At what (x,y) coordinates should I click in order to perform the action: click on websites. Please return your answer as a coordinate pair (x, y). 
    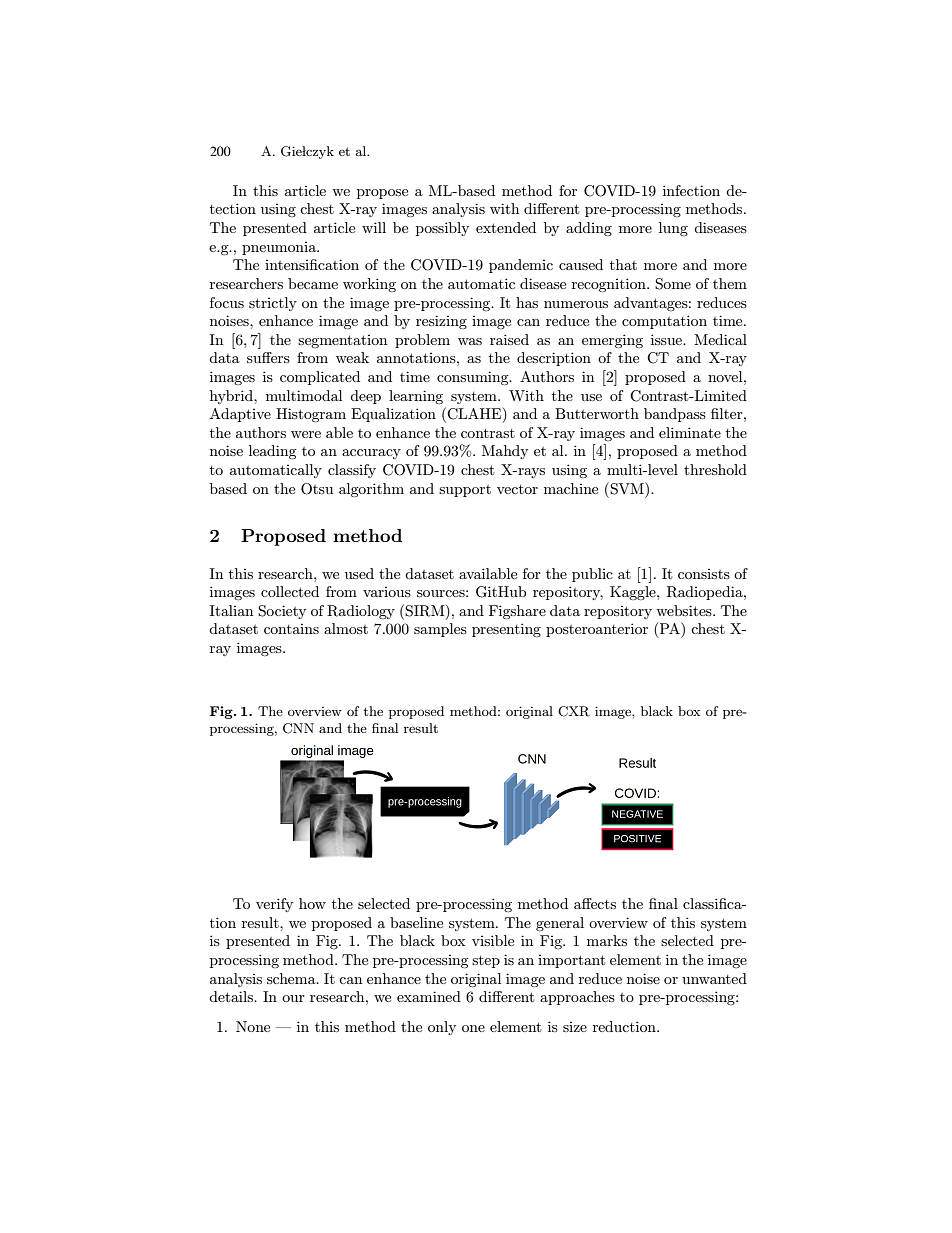
    Looking at the image, I should click on (685, 610).
